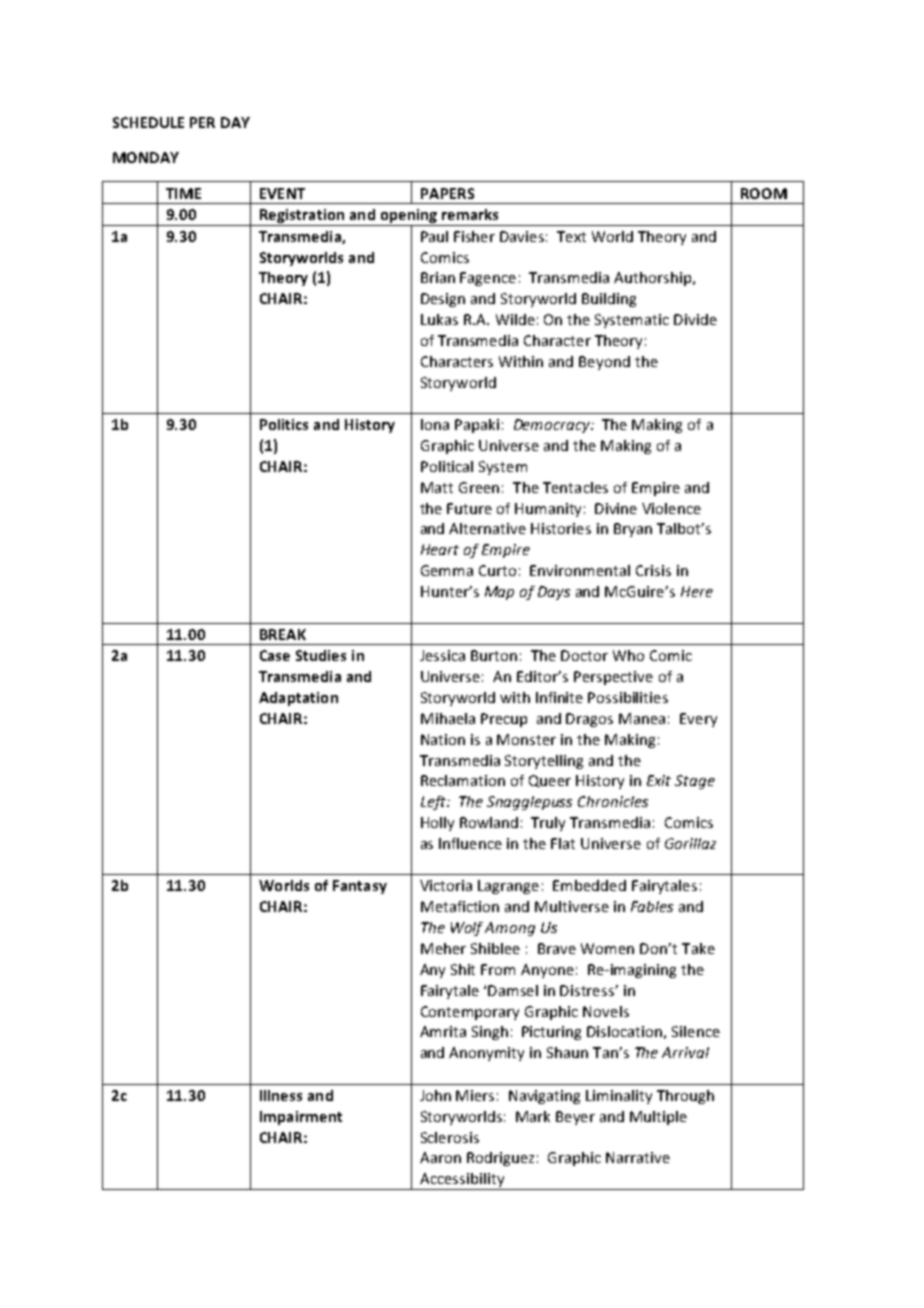  I want to click on Illness, so click(281, 1095).
